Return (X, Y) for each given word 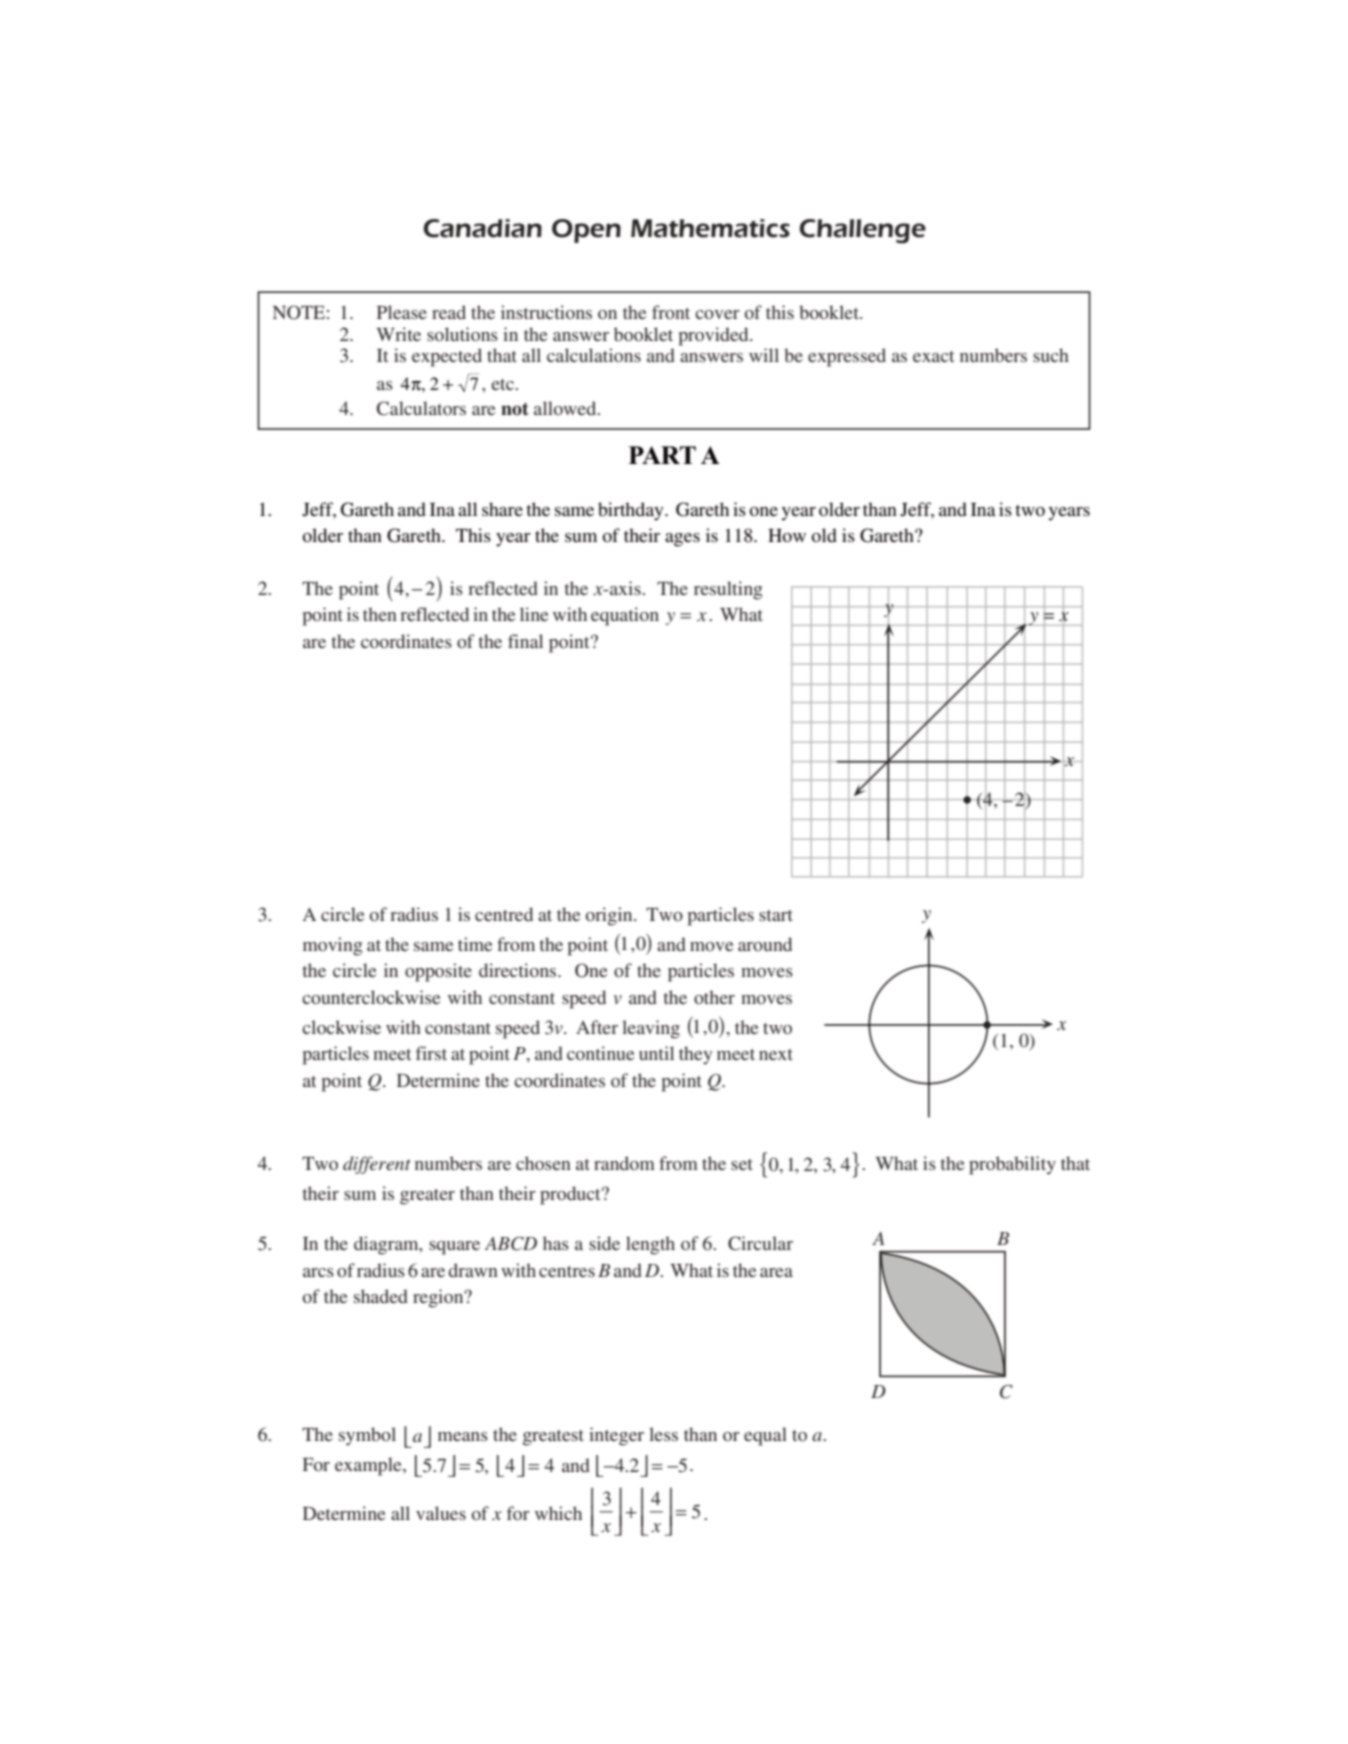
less (663, 1434)
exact (933, 356)
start (776, 915)
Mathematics (710, 228)
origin (610, 916)
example (369, 1466)
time (475, 944)
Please (402, 312)
